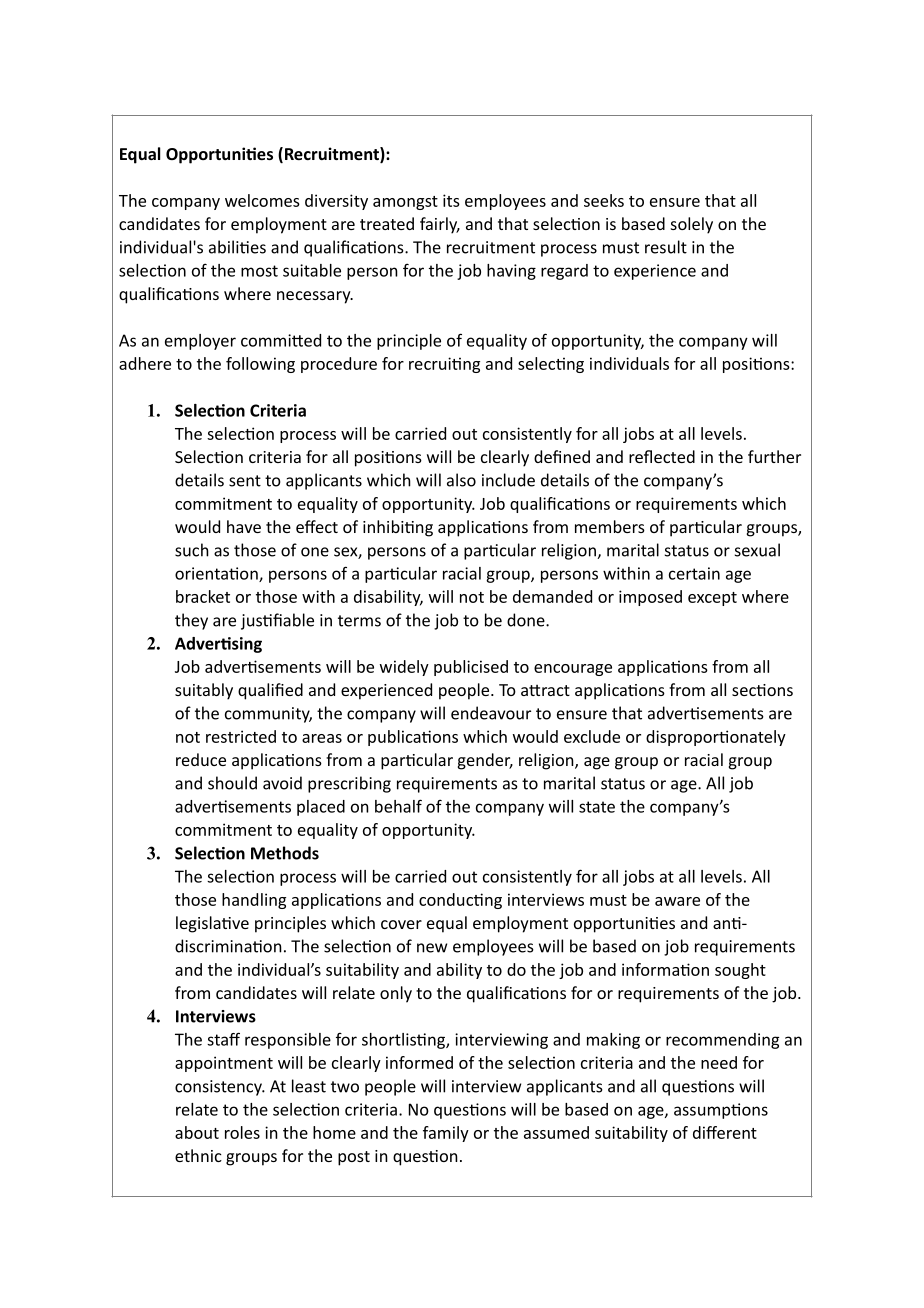  What do you see at coordinates (262, 200) in the screenshot?
I see `welcomes` at bounding box center [262, 200].
